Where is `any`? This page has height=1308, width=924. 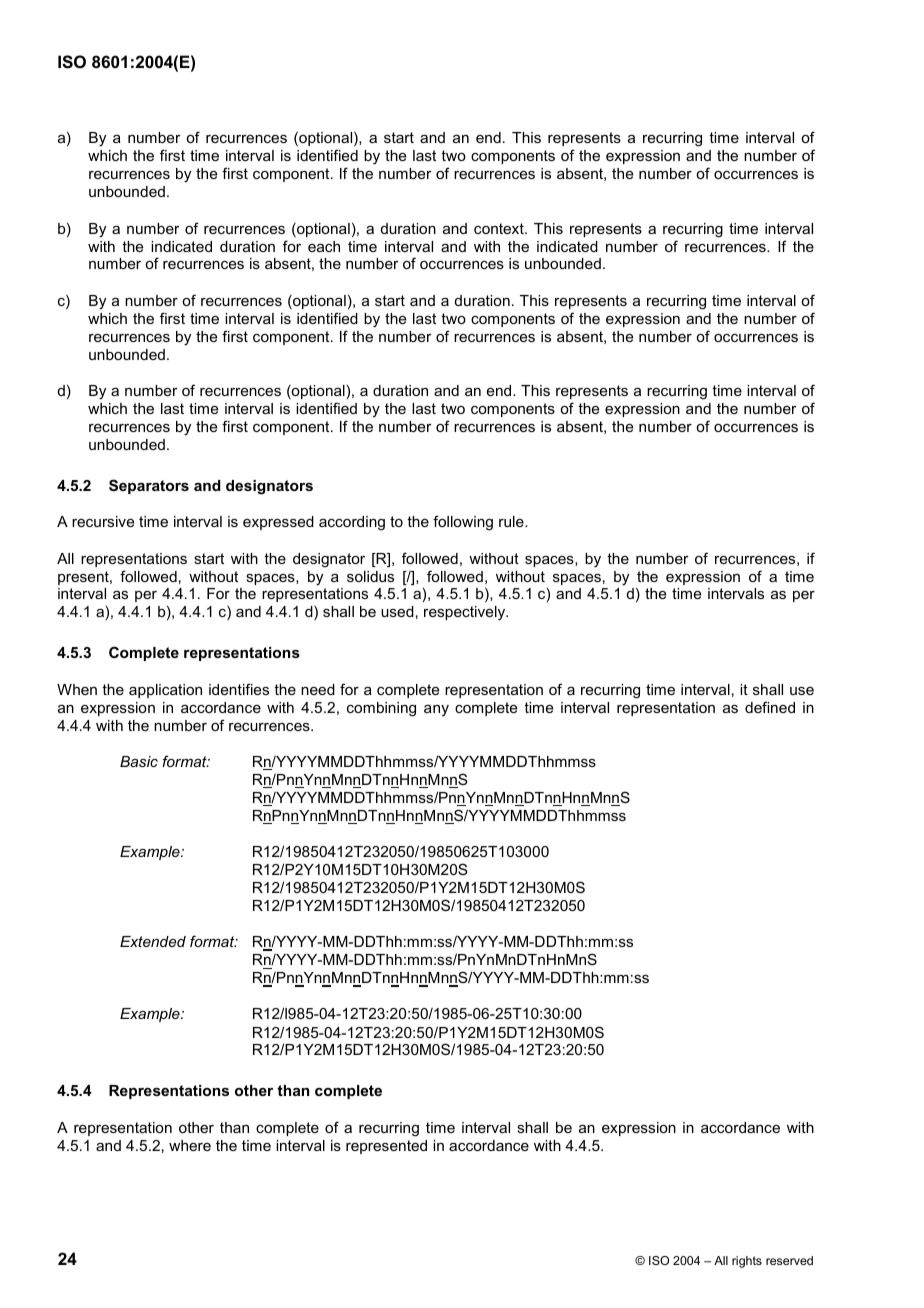 any is located at coordinates (436, 710).
